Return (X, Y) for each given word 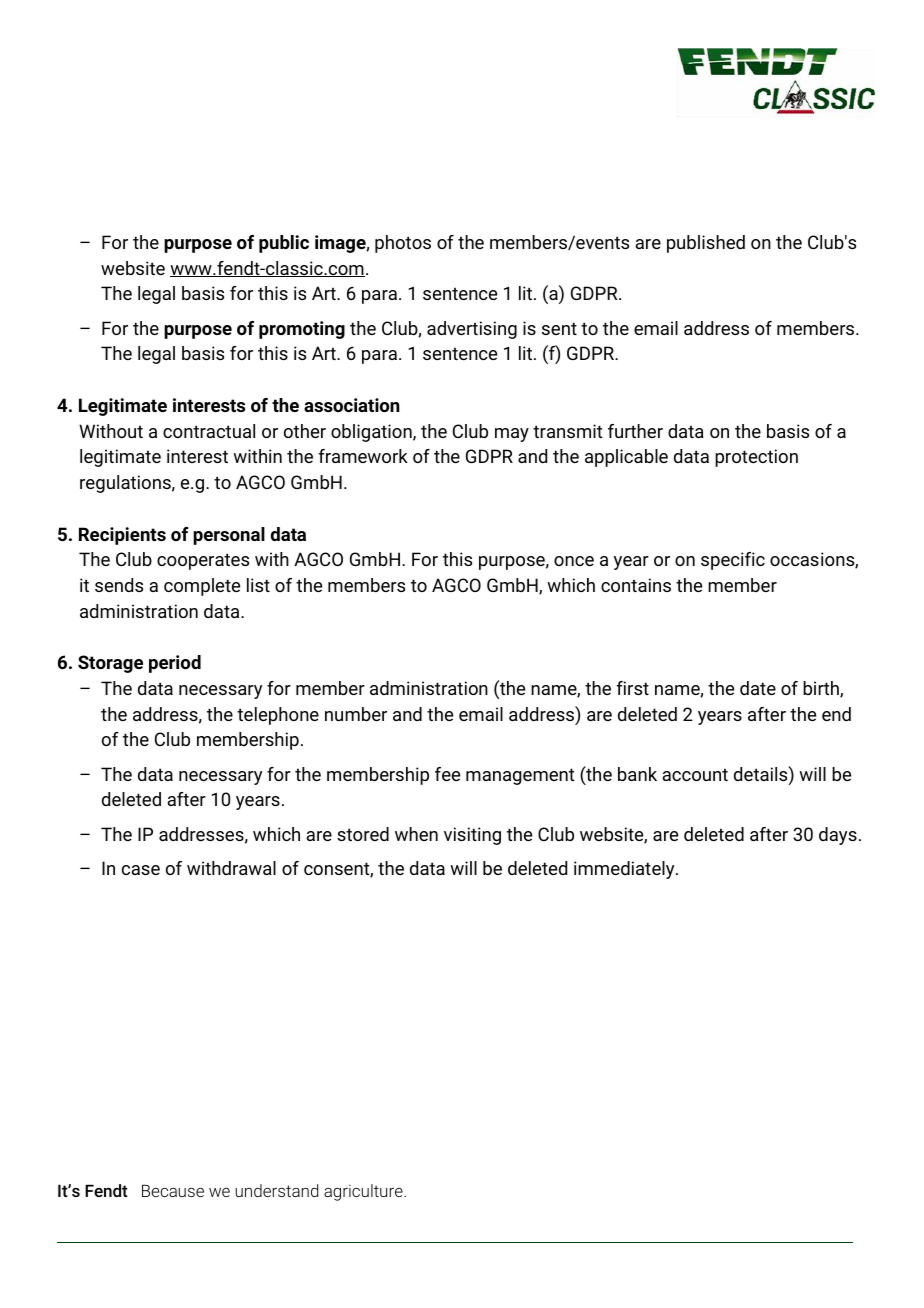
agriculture (364, 1192)
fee (447, 774)
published (706, 244)
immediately (625, 870)
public (284, 244)
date (758, 688)
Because (173, 1190)
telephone (278, 716)
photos (403, 244)
